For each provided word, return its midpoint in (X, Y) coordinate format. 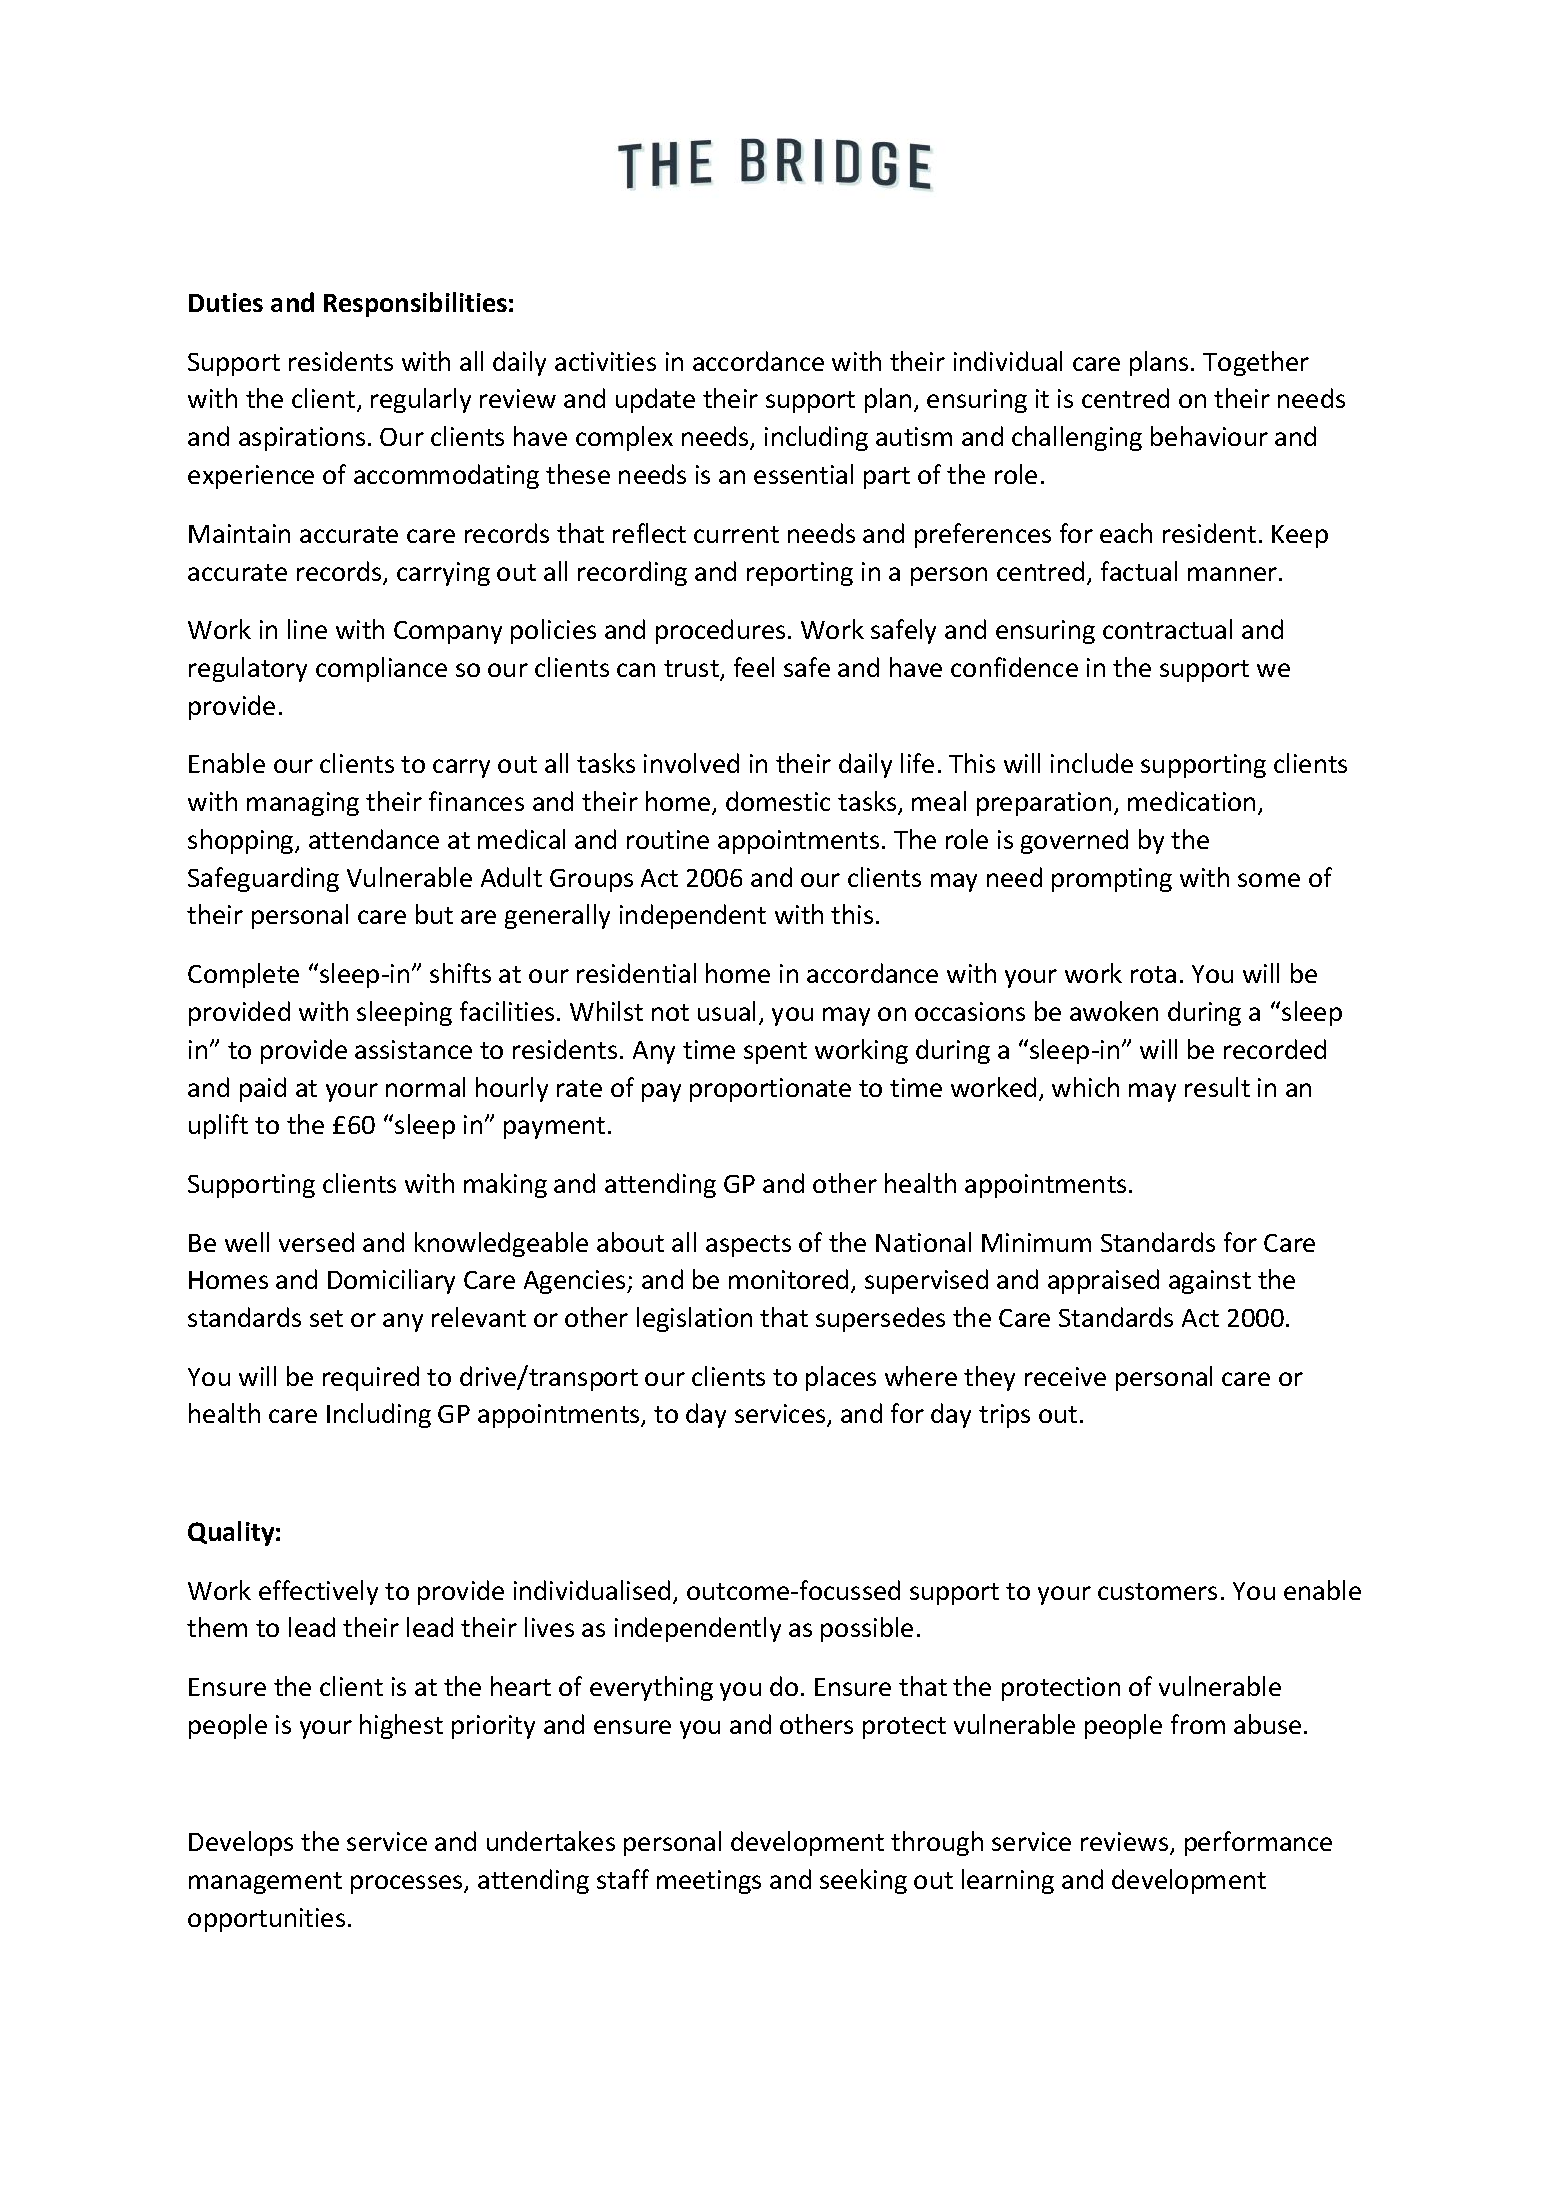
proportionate (770, 1090)
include (1092, 763)
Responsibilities (415, 304)
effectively (318, 1592)
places (841, 1378)
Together (1256, 363)
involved (691, 763)
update (655, 400)
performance (1258, 1843)
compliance (381, 669)
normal (425, 1087)
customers (1157, 1591)
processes (408, 1884)
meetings (709, 1882)
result (1217, 1087)
